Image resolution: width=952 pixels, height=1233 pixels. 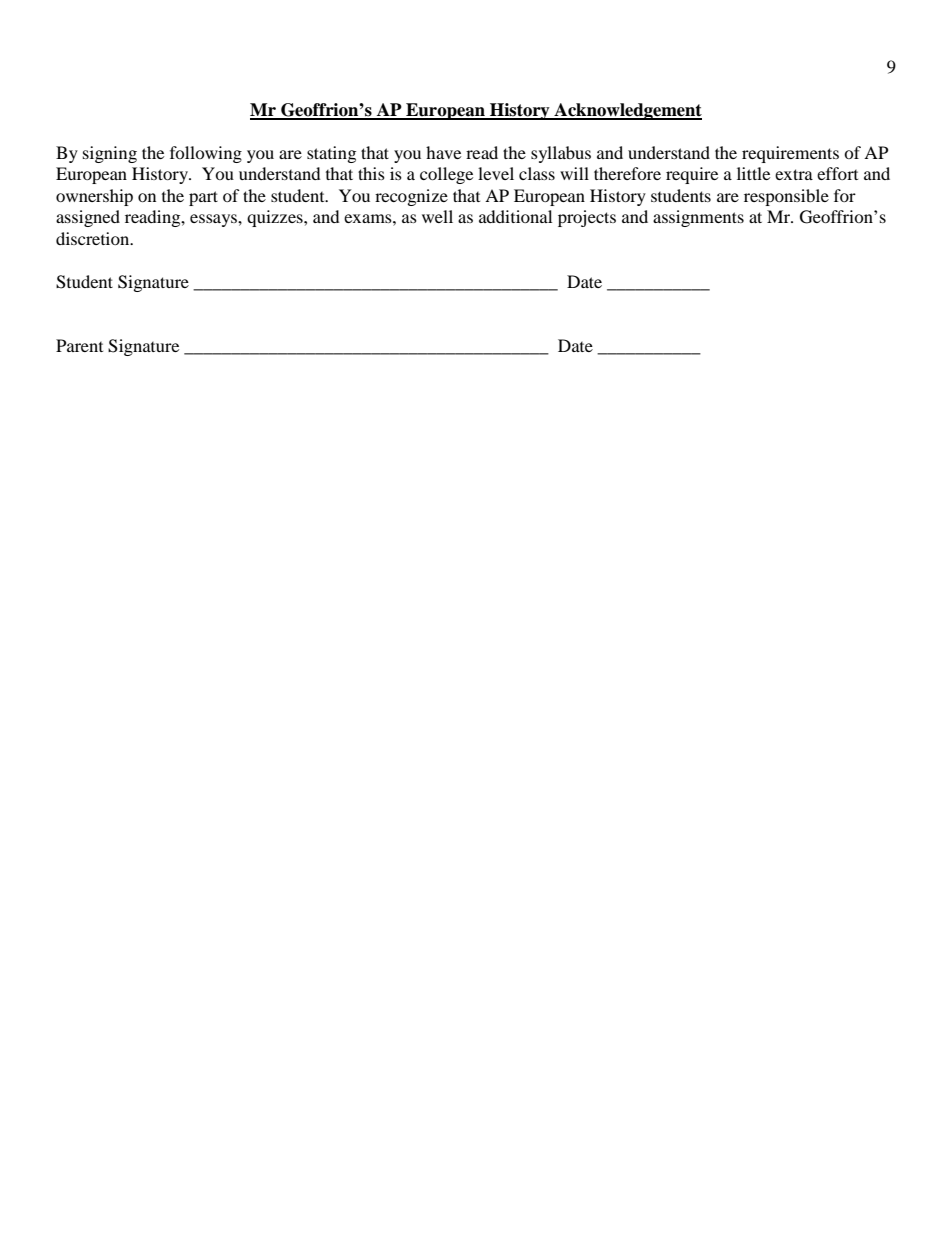 I want to click on assignments, so click(x=698, y=218).
